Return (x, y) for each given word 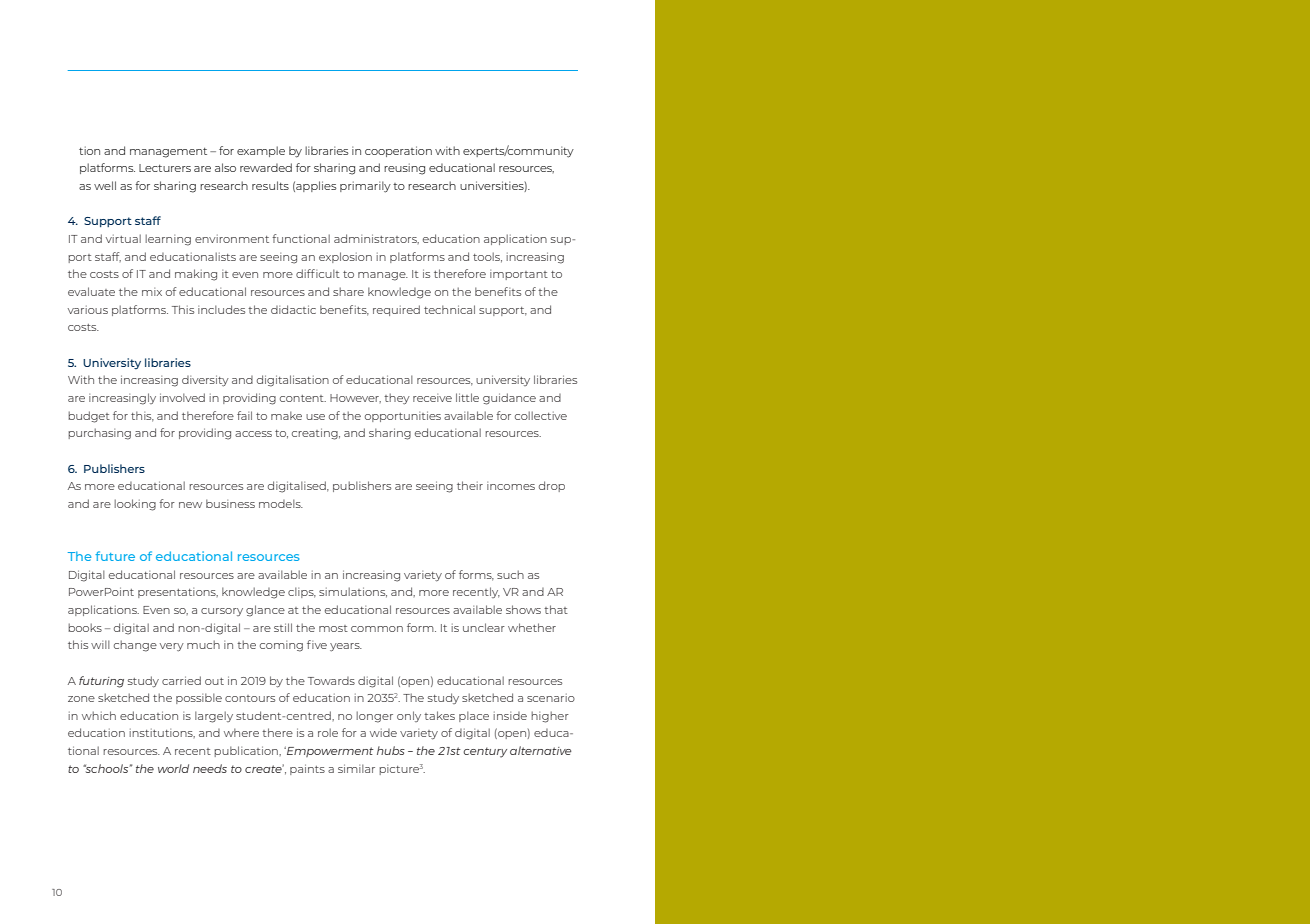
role (328, 732)
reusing (404, 169)
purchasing (99, 434)
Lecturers (165, 168)
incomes (511, 486)
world (173, 768)
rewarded (266, 167)
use (315, 417)
